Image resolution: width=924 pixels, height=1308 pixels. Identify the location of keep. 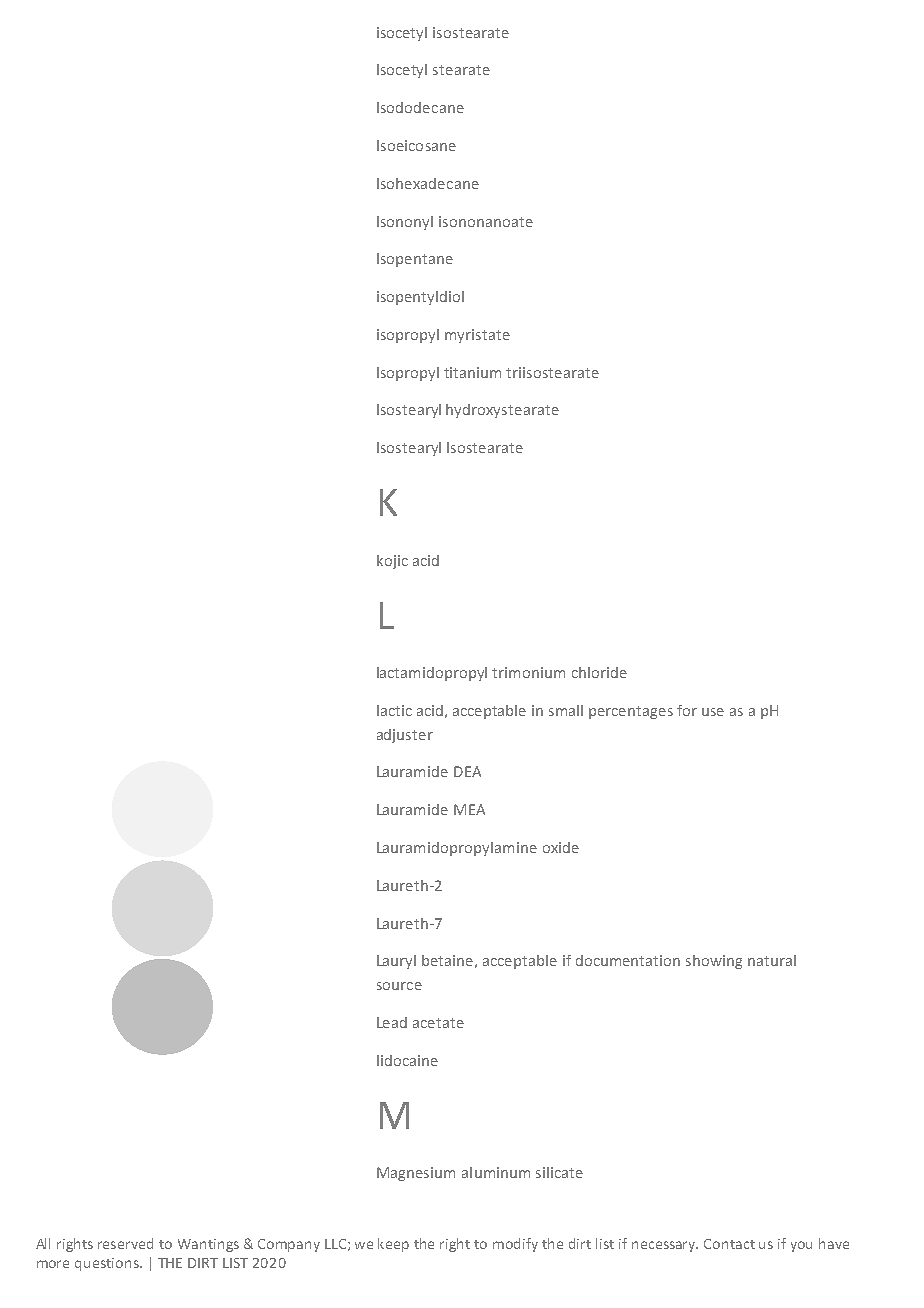
(393, 1245).
